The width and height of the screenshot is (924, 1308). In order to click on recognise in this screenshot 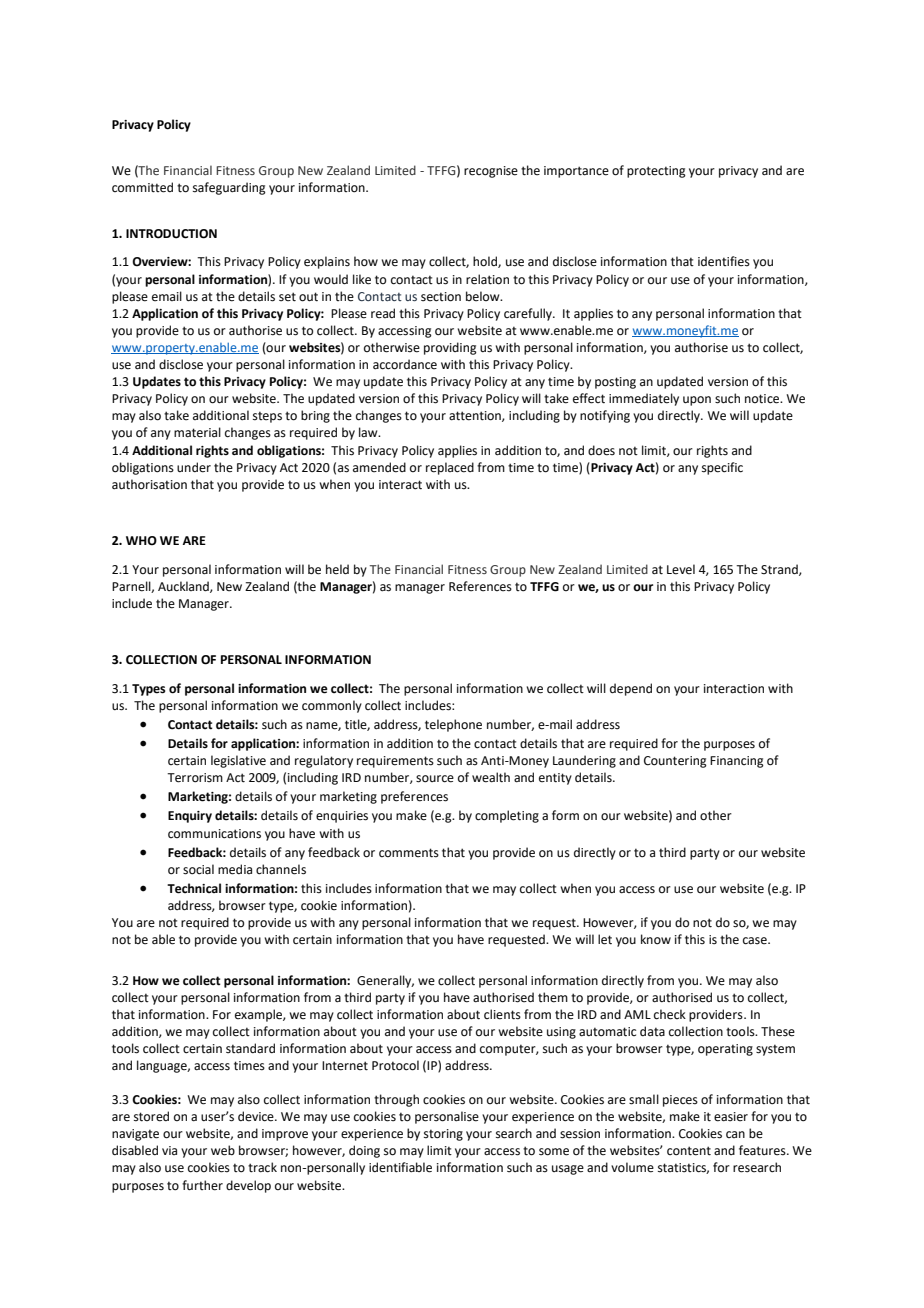, I will do `click(491, 172)`.
